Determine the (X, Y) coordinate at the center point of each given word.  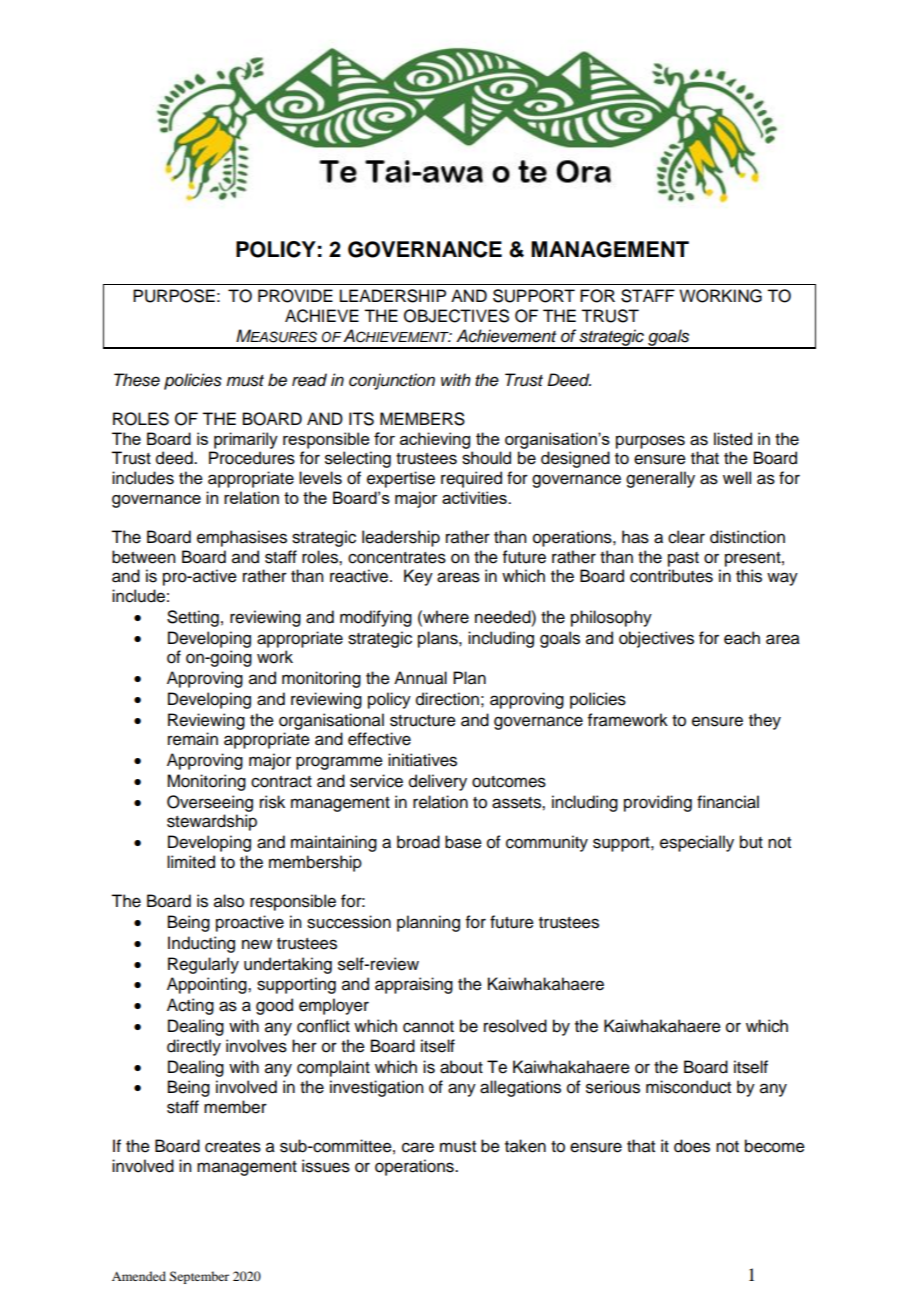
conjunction (392, 381)
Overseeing (210, 803)
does (692, 1146)
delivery (438, 782)
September (199, 1277)
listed (733, 439)
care (418, 1147)
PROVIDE (295, 296)
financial (728, 802)
